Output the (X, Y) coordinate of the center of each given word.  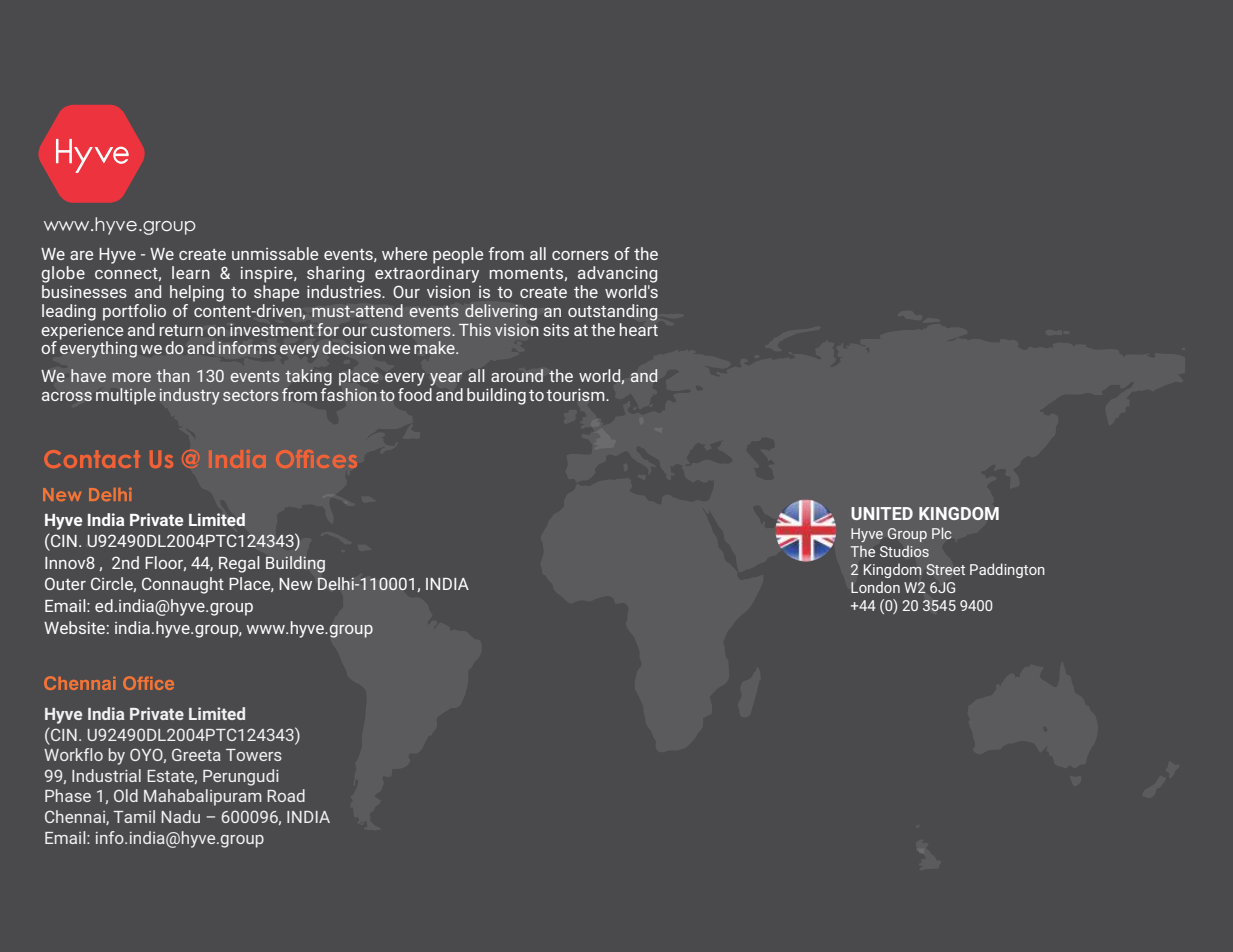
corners (580, 255)
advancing (617, 274)
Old (126, 795)
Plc (941, 533)
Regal (239, 564)
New (295, 584)
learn (191, 272)
